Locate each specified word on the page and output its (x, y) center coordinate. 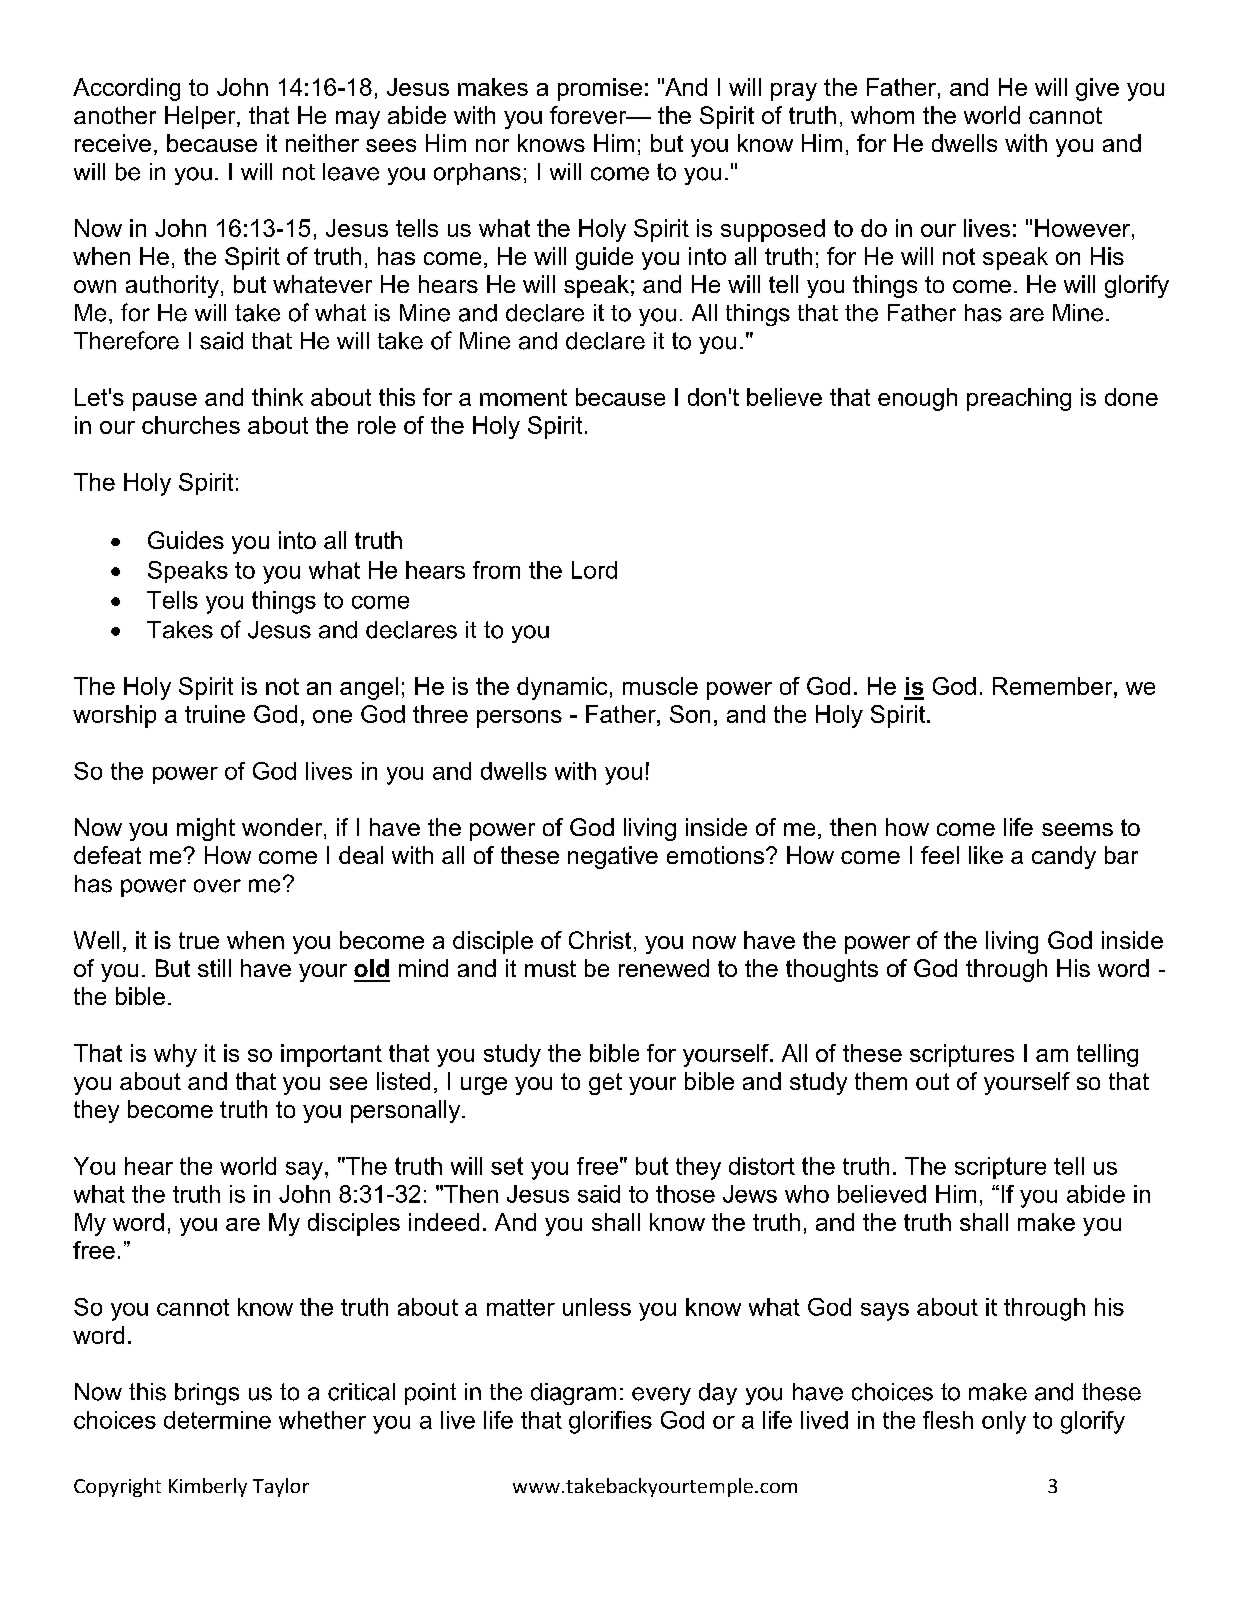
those (685, 1194)
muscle (660, 686)
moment (523, 397)
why (175, 1055)
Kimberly (208, 1487)
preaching (1019, 399)
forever (589, 115)
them (881, 1081)
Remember (1054, 686)
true (199, 940)
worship (114, 716)
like (986, 855)
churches (191, 425)
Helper (201, 117)
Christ (600, 940)
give (1097, 89)
